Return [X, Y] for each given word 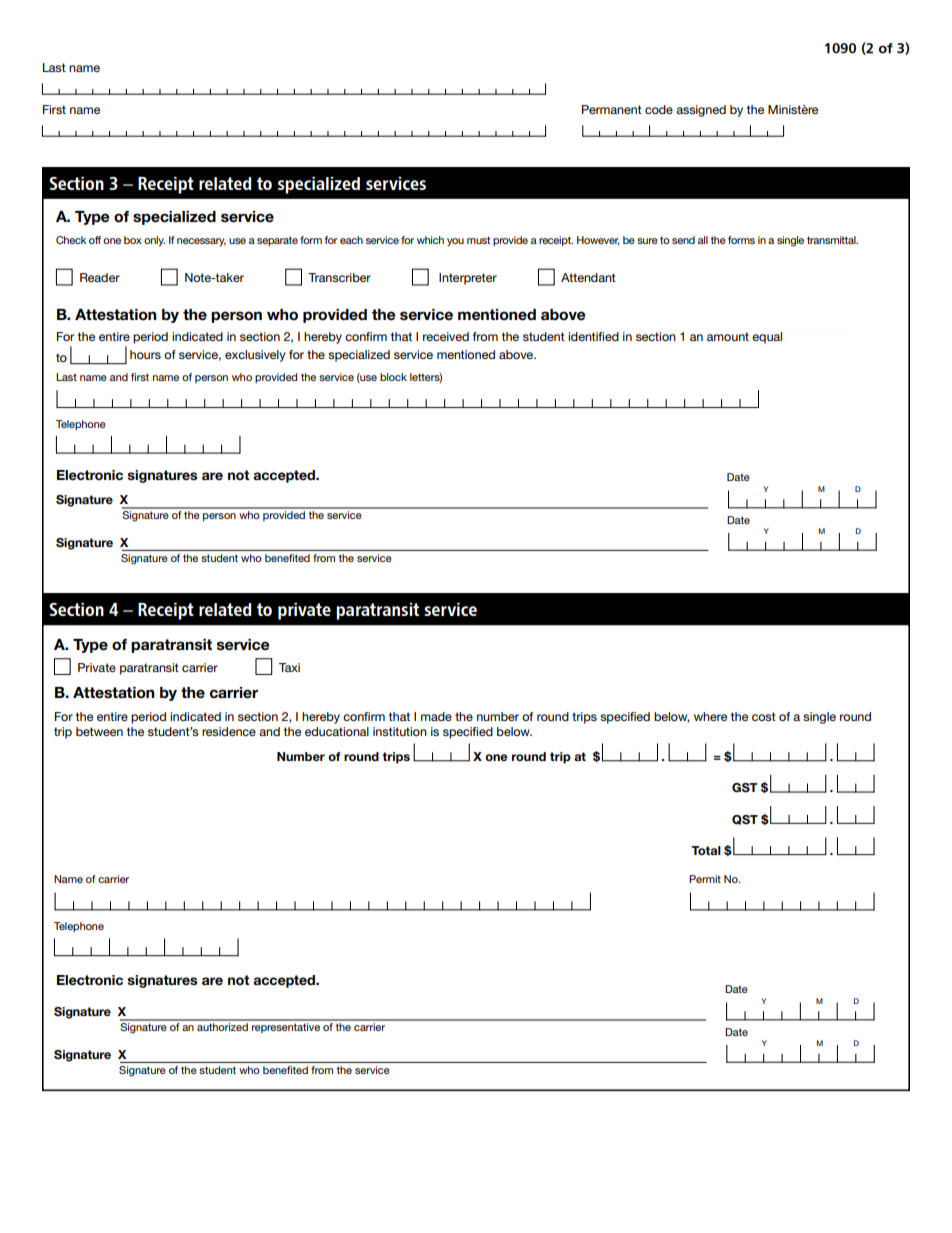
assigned [701, 111]
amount [728, 336]
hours [145, 354]
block [393, 377]
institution [400, 731]
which [430, 240]
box [133, 240]
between [99, 731]
